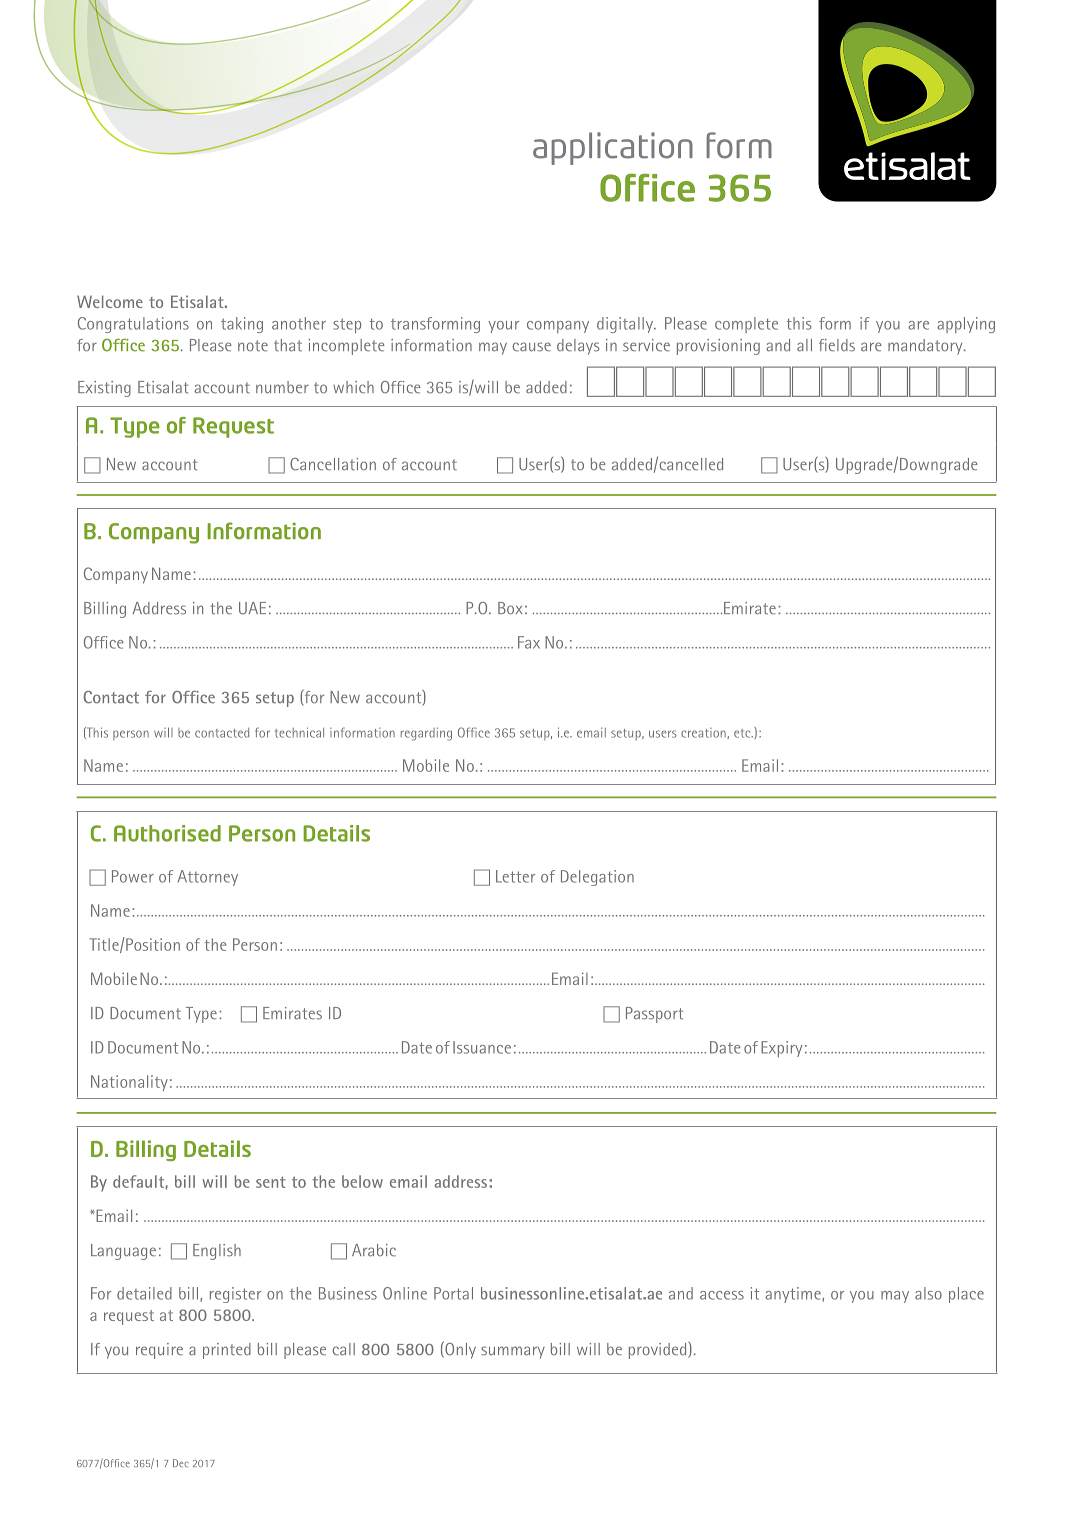 The height and width of the image is (1517, 1073). Describe the element at coordinates (510, 608) in the image. I see `Box` at that location.
